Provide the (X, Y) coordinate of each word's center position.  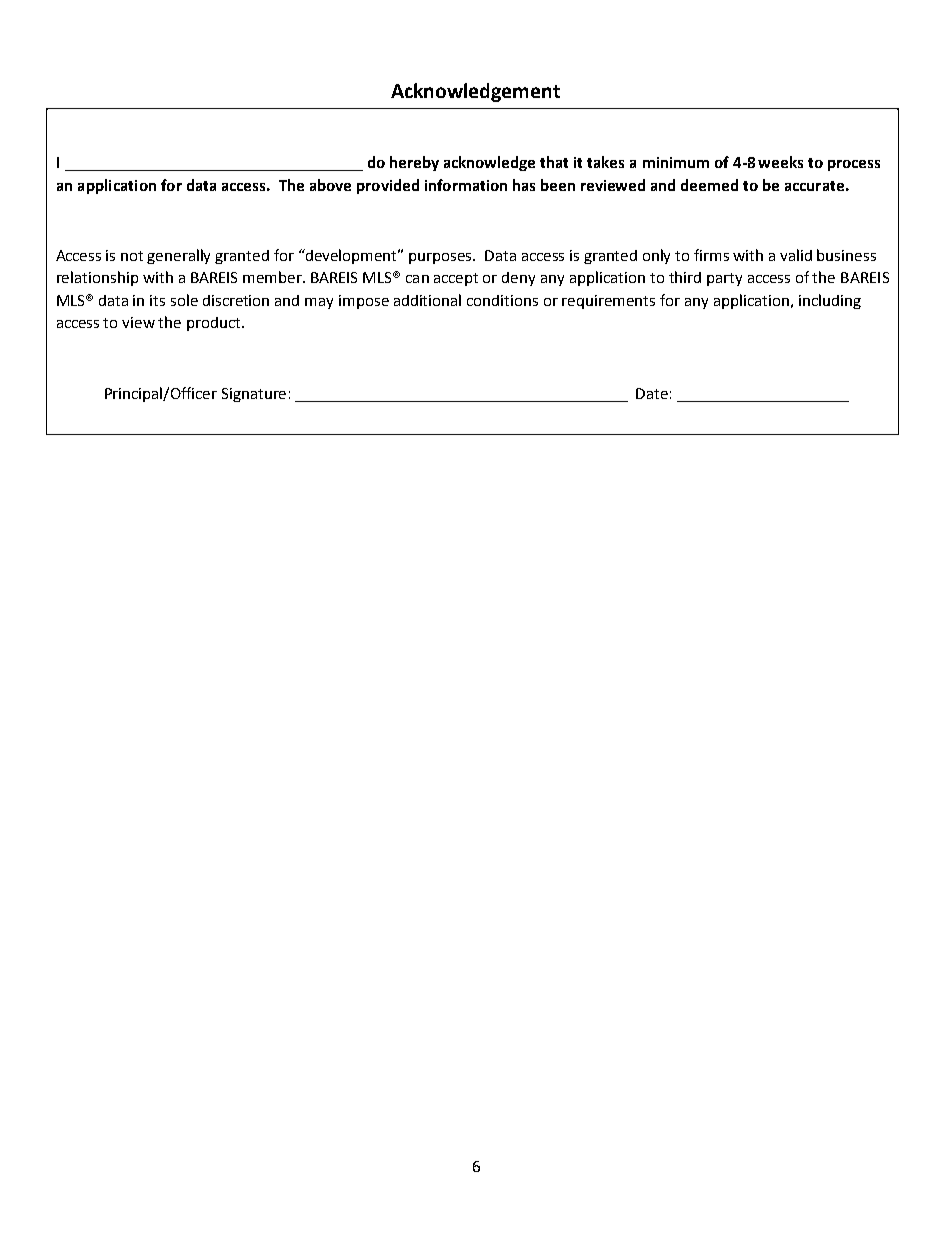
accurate (814, 186)
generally (178, 256)
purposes (442, 258)
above (330, 185)
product (215, 324)
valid (796, 255)
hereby (414, 163)
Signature (254, 395)
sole (184, 300)
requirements (608, 302)
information (466, 185)
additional (427, 300)
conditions (502, 300)
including (830, 301)
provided (388, 186)
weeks (780, 162)
